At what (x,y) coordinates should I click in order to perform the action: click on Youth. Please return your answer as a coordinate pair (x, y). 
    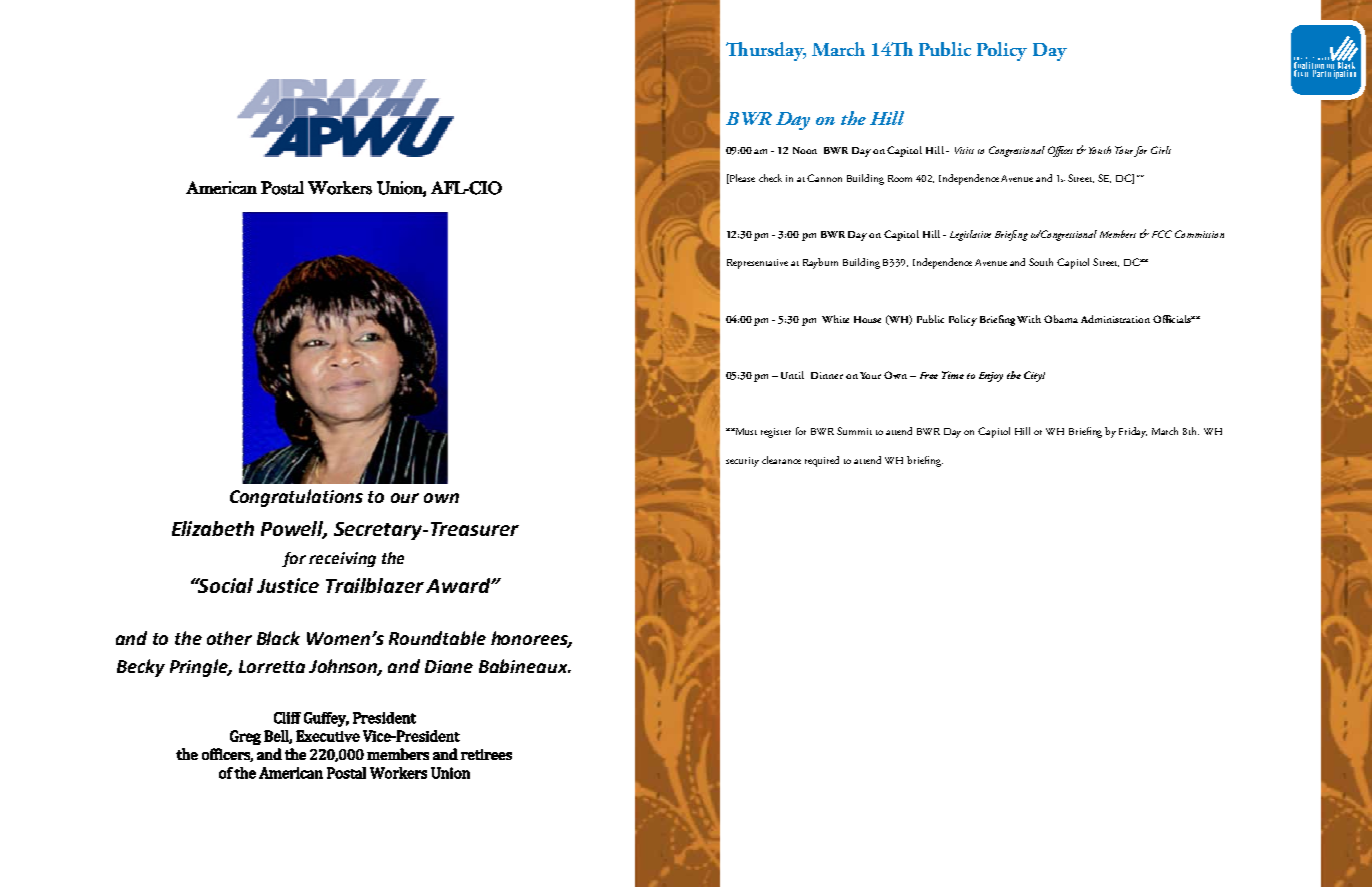
    Looking at the image, I should click on (1100, 150).
